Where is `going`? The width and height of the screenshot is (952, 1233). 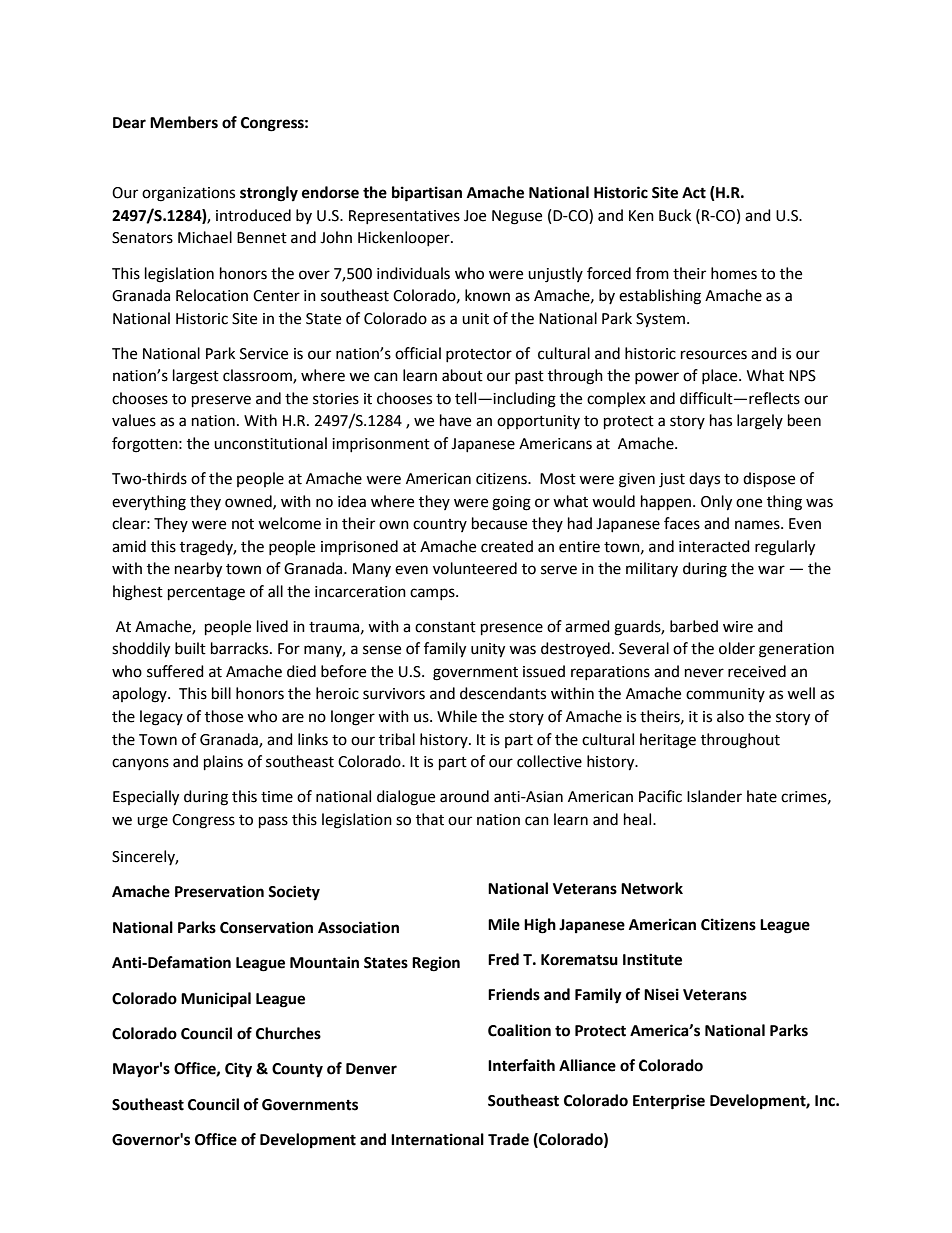
going is located at coordinates (511, 503).
